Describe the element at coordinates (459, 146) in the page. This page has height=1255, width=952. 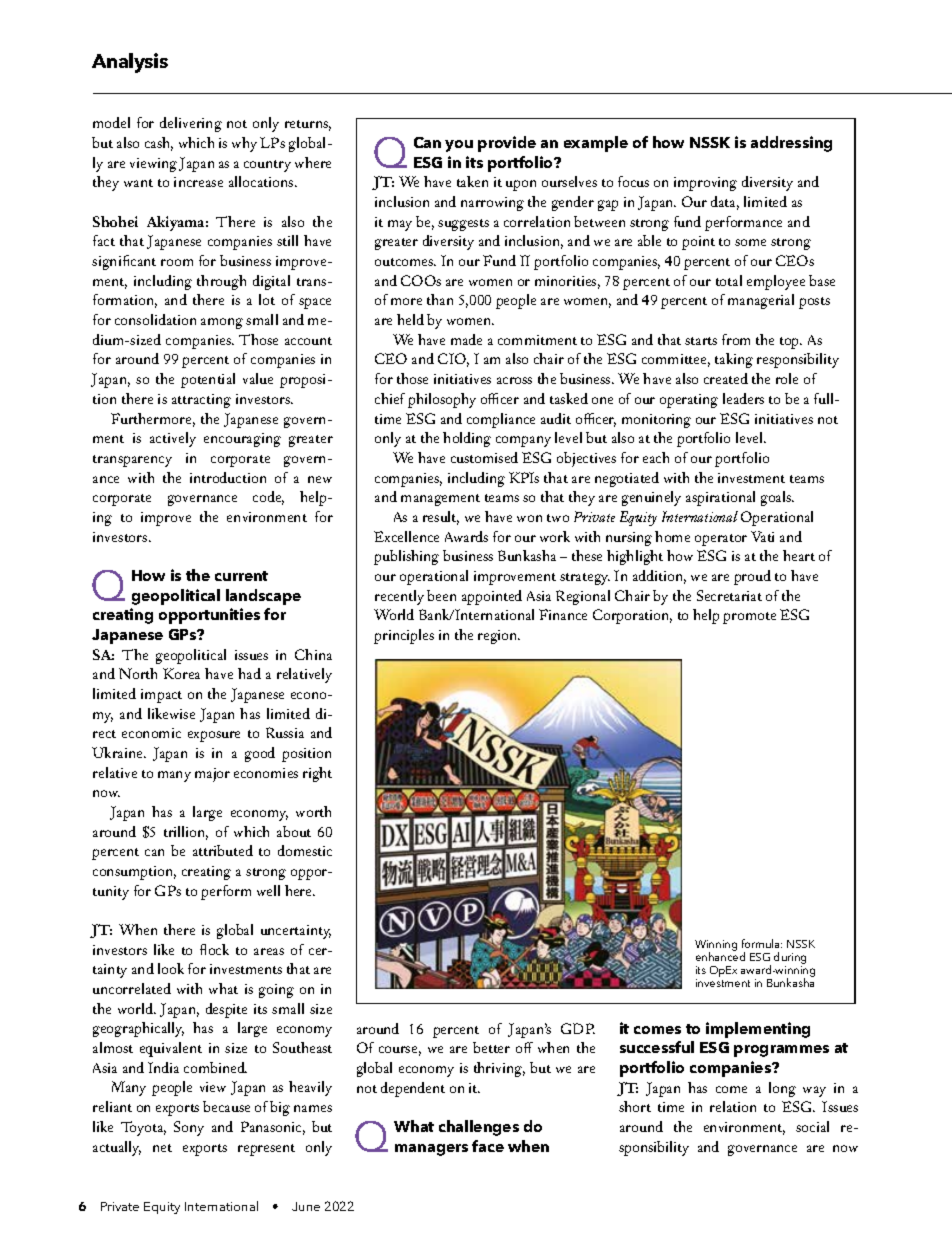
I see `you` at that location.
